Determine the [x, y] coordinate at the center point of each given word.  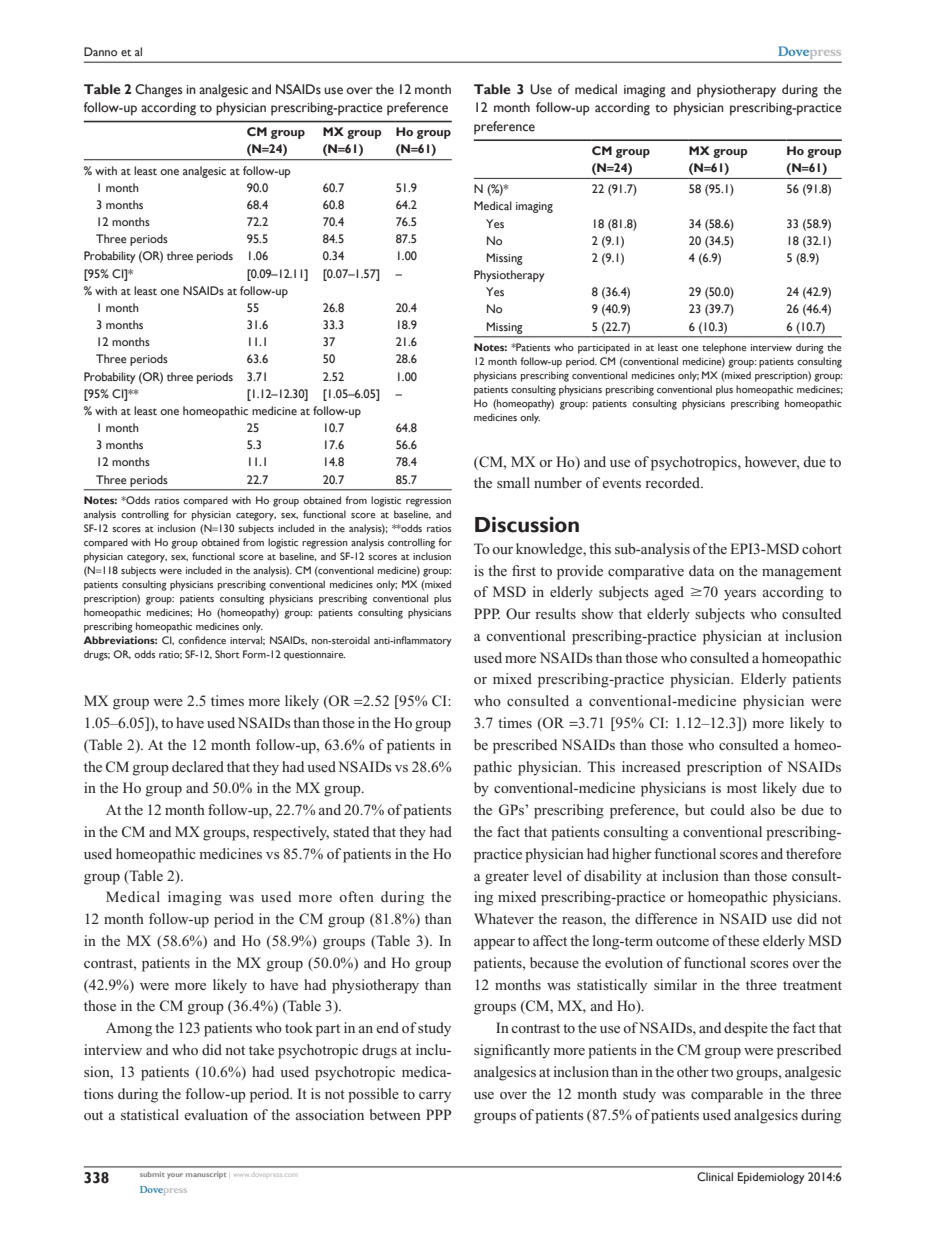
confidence [202, 640]
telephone [724, 348]
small [513, 482]
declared [198, 766]
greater [507, 878]
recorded [674, 482]
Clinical [715, 1176]
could [727, 809]
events [621, 483]
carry [435, 1097]
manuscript [206, 1175]
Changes [159, 91]
